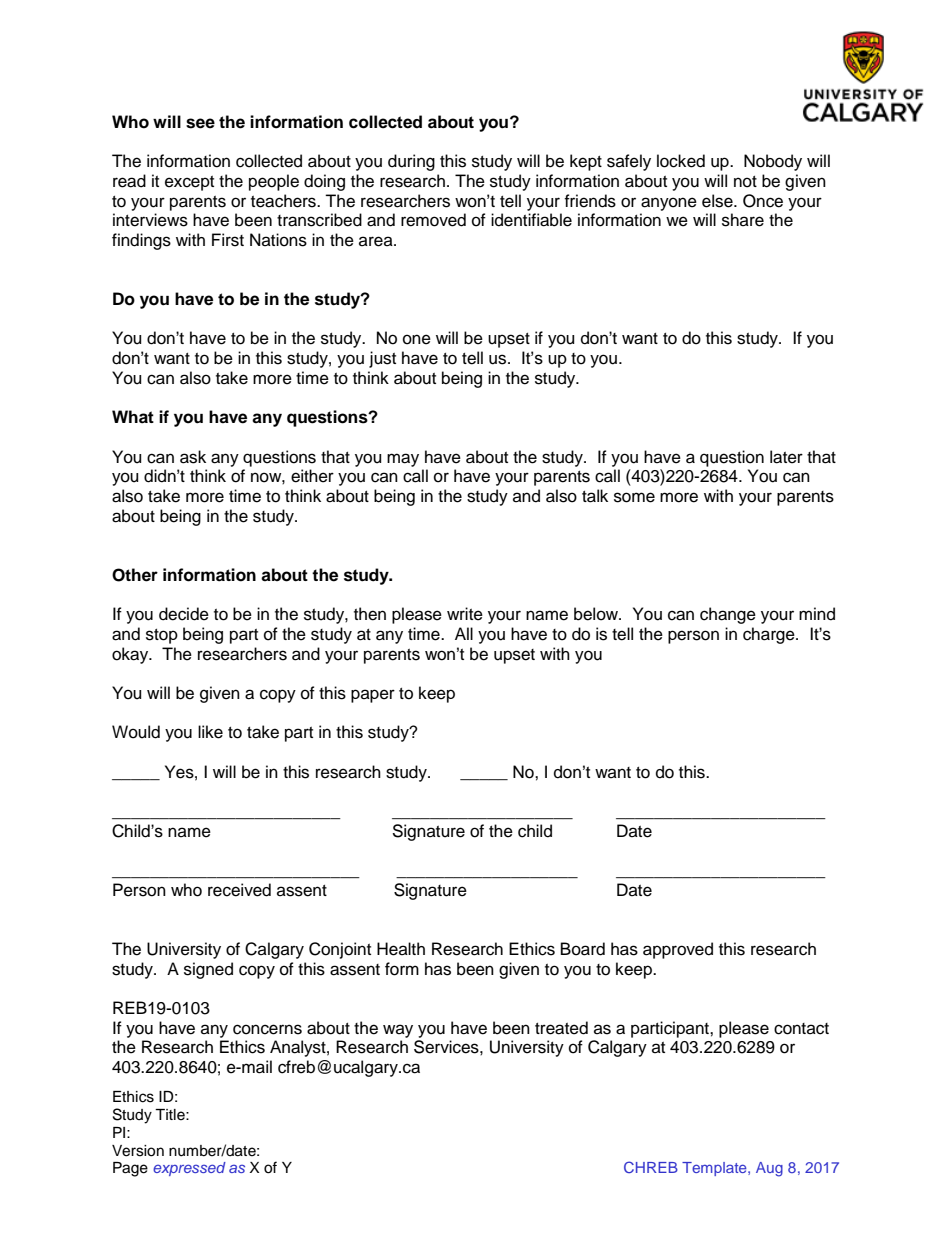 The width and height of the image is (952, 1233). What do you see at coordinates (193, 457) in the image?
I see `ask` at bounding box center [193, 457].
